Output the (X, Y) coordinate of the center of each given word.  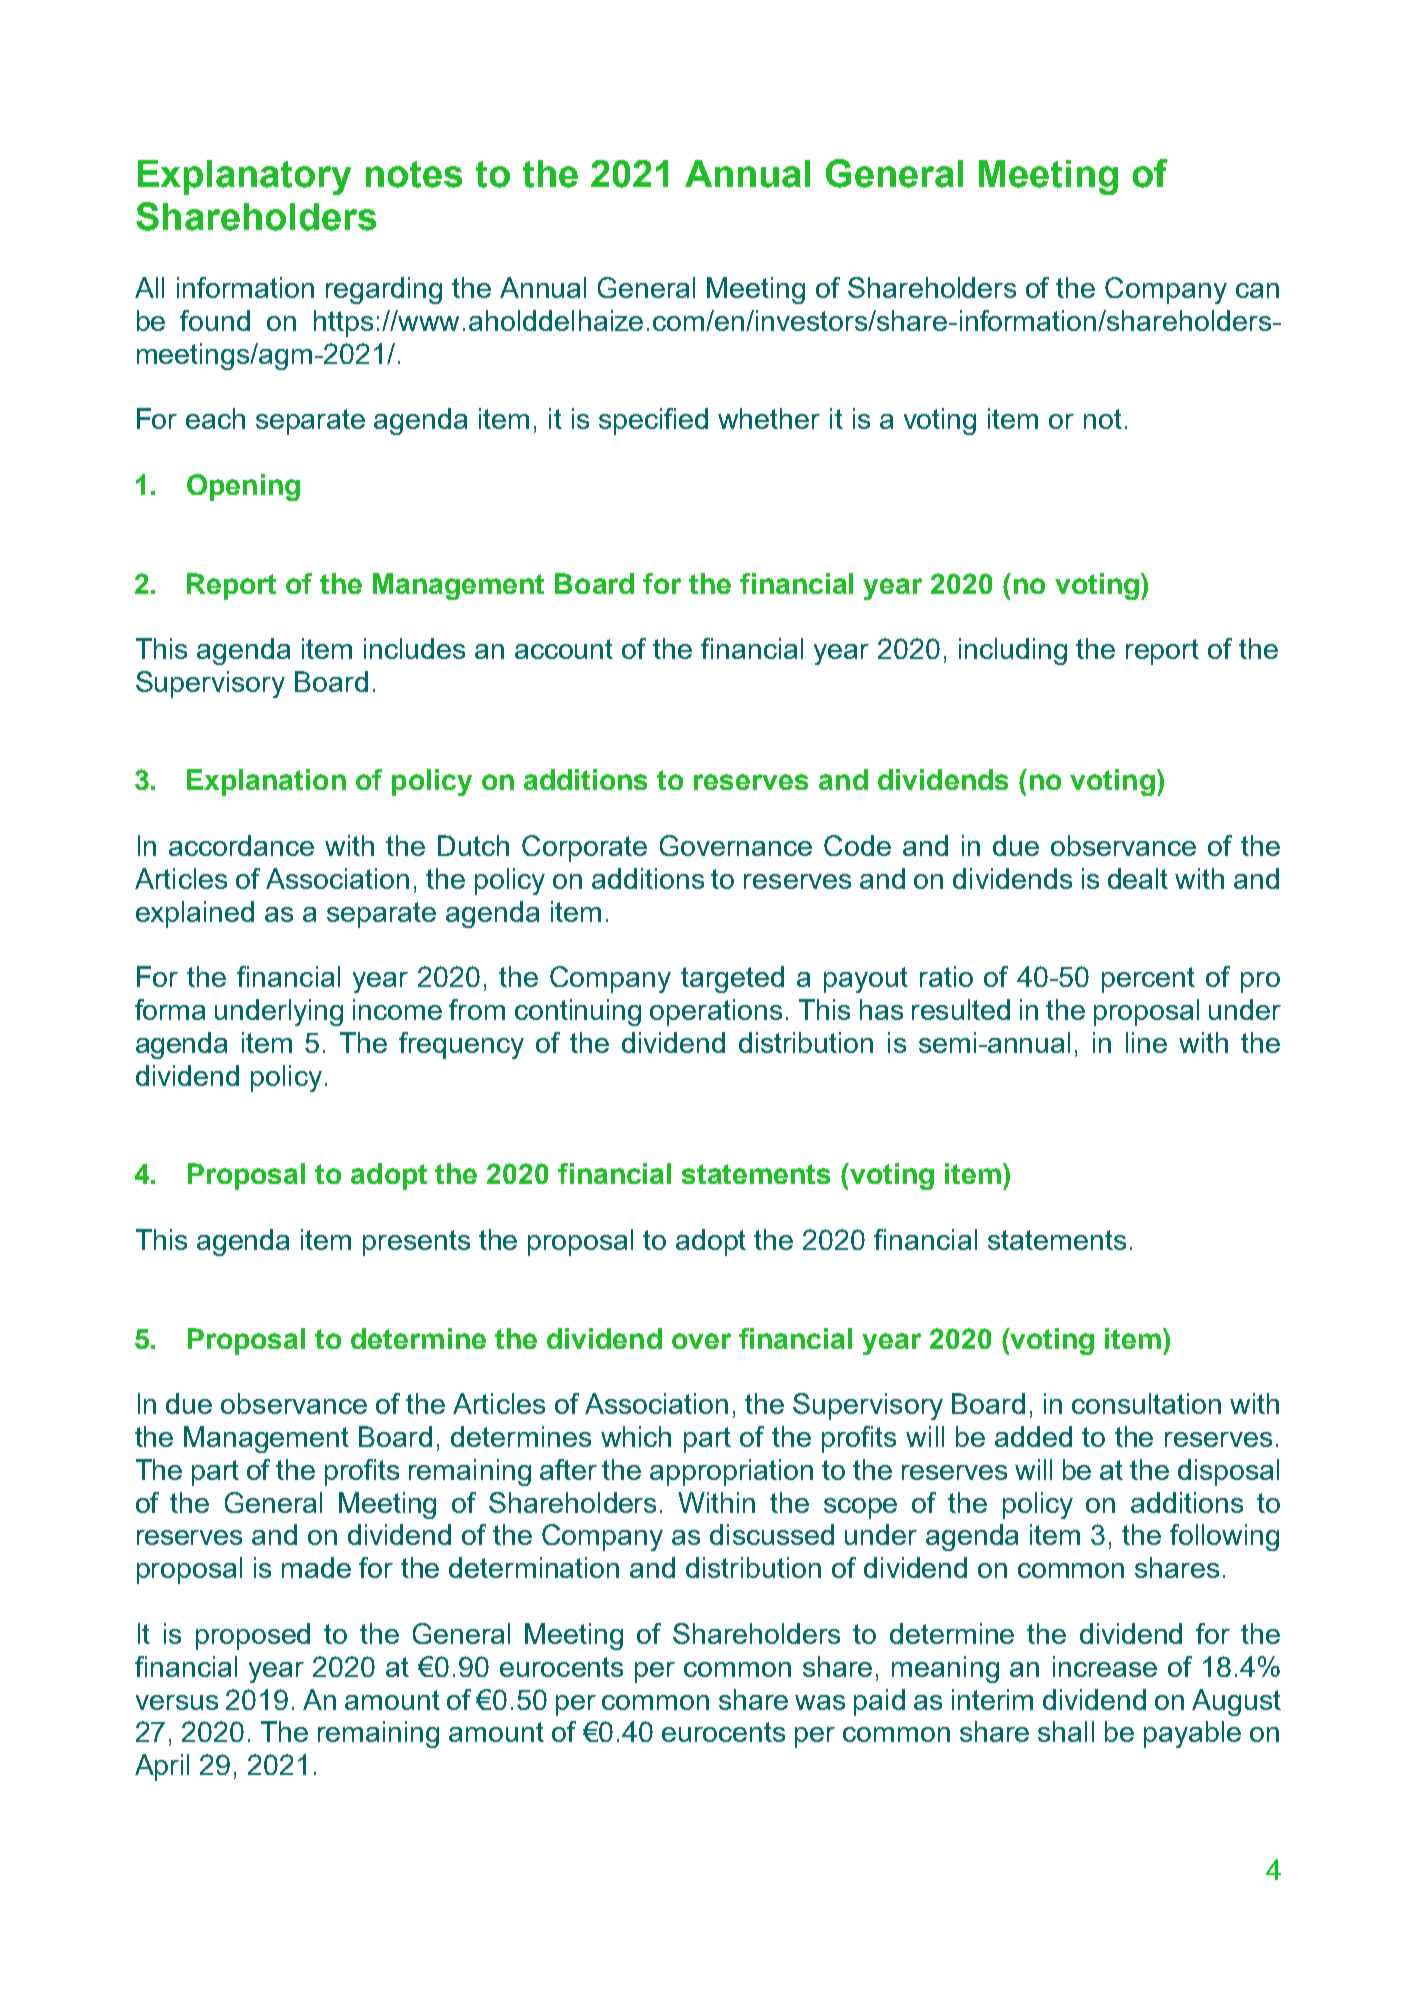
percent (1148, 980)
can (1257, 290)
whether (769, 418)
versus (177, 1702)
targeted (732, 979)
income (397, 1009)
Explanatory (244, 177)
